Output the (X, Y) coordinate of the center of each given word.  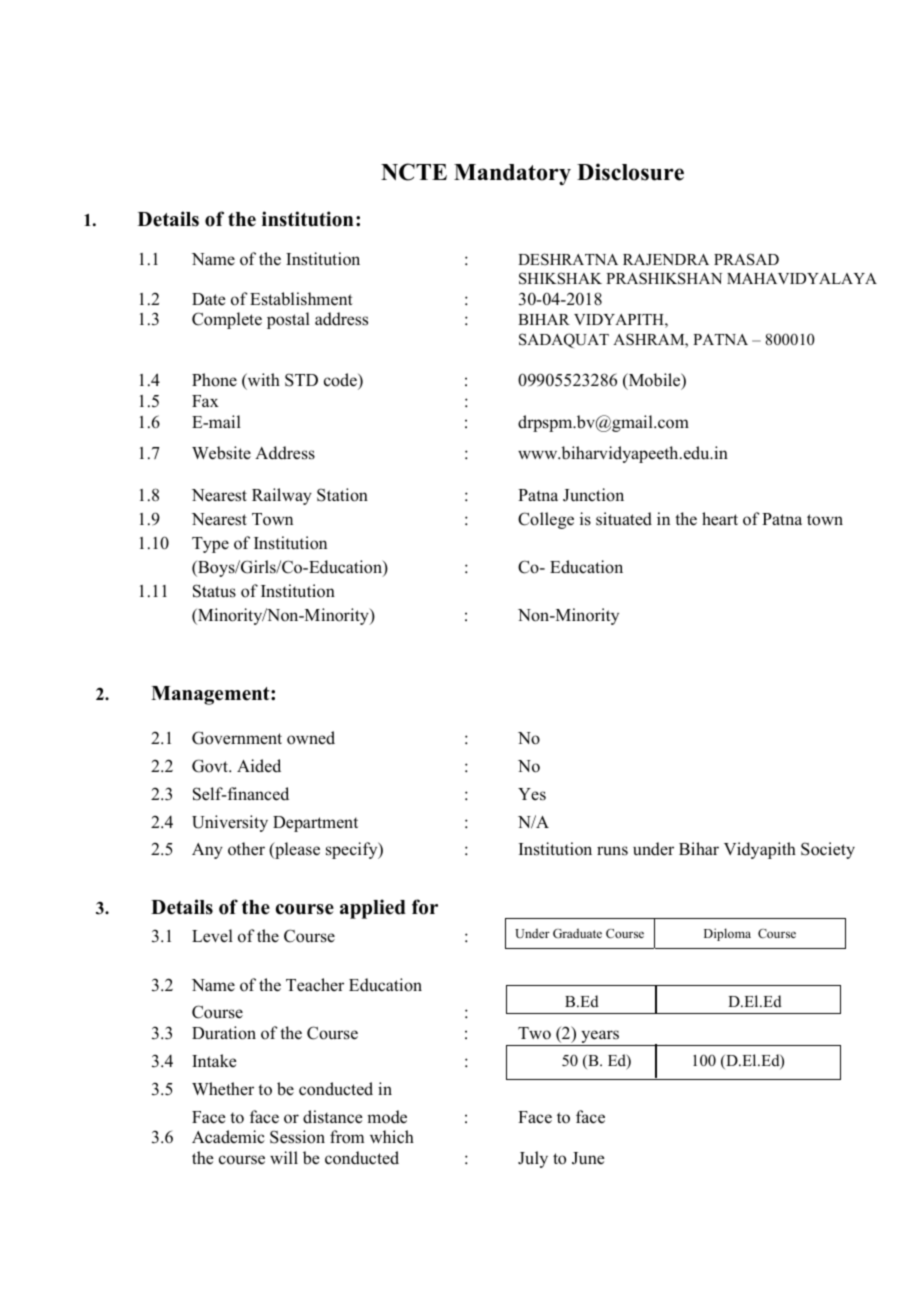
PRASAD (746, 259)
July (533, 1159)
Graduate (577, 933)
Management (211, 695)
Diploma (727, 934)
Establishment (301, 299)
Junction (593, 495)
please (296, 850)
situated (624, 519)
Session (297, 1137)
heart (720, 519)
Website (221, 453)
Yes (532, 794)
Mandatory (512, 174)
